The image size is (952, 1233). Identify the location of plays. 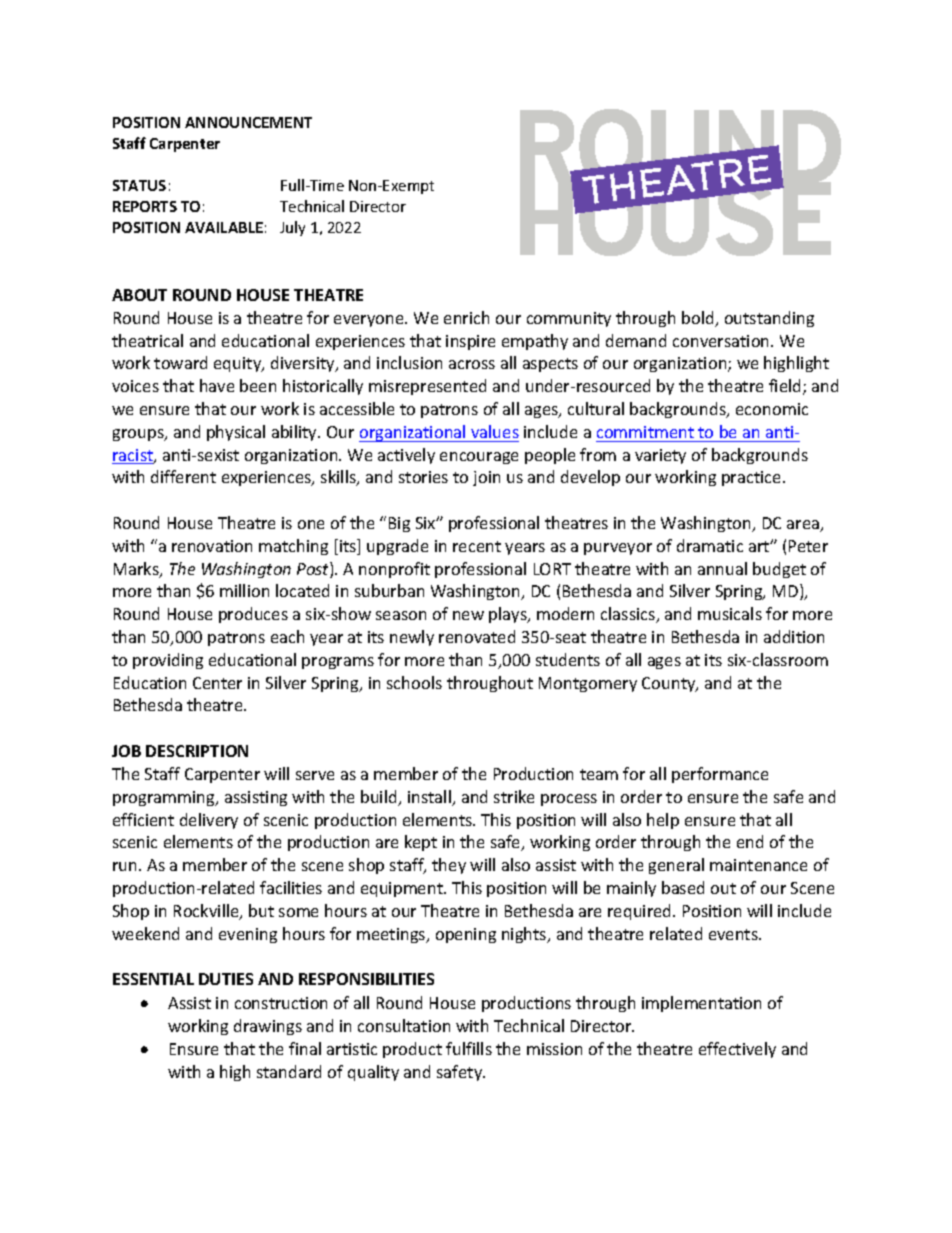
(509, 615).
